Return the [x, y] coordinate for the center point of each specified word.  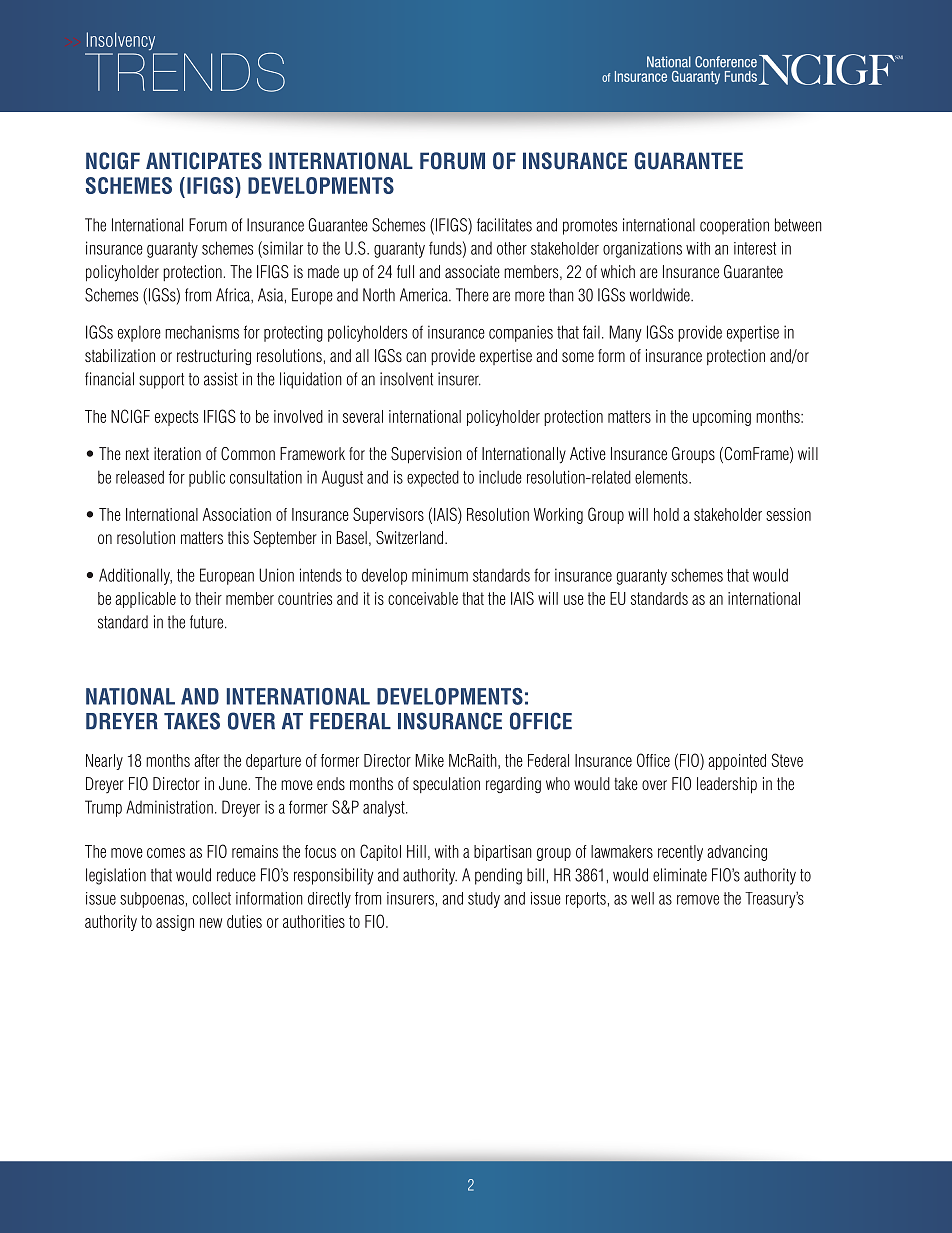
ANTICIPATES [204, 161]
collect [212, 898]
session [788, 514]
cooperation [734, 226]
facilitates [504, 225]
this [238, 537]
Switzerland [411, 538]
